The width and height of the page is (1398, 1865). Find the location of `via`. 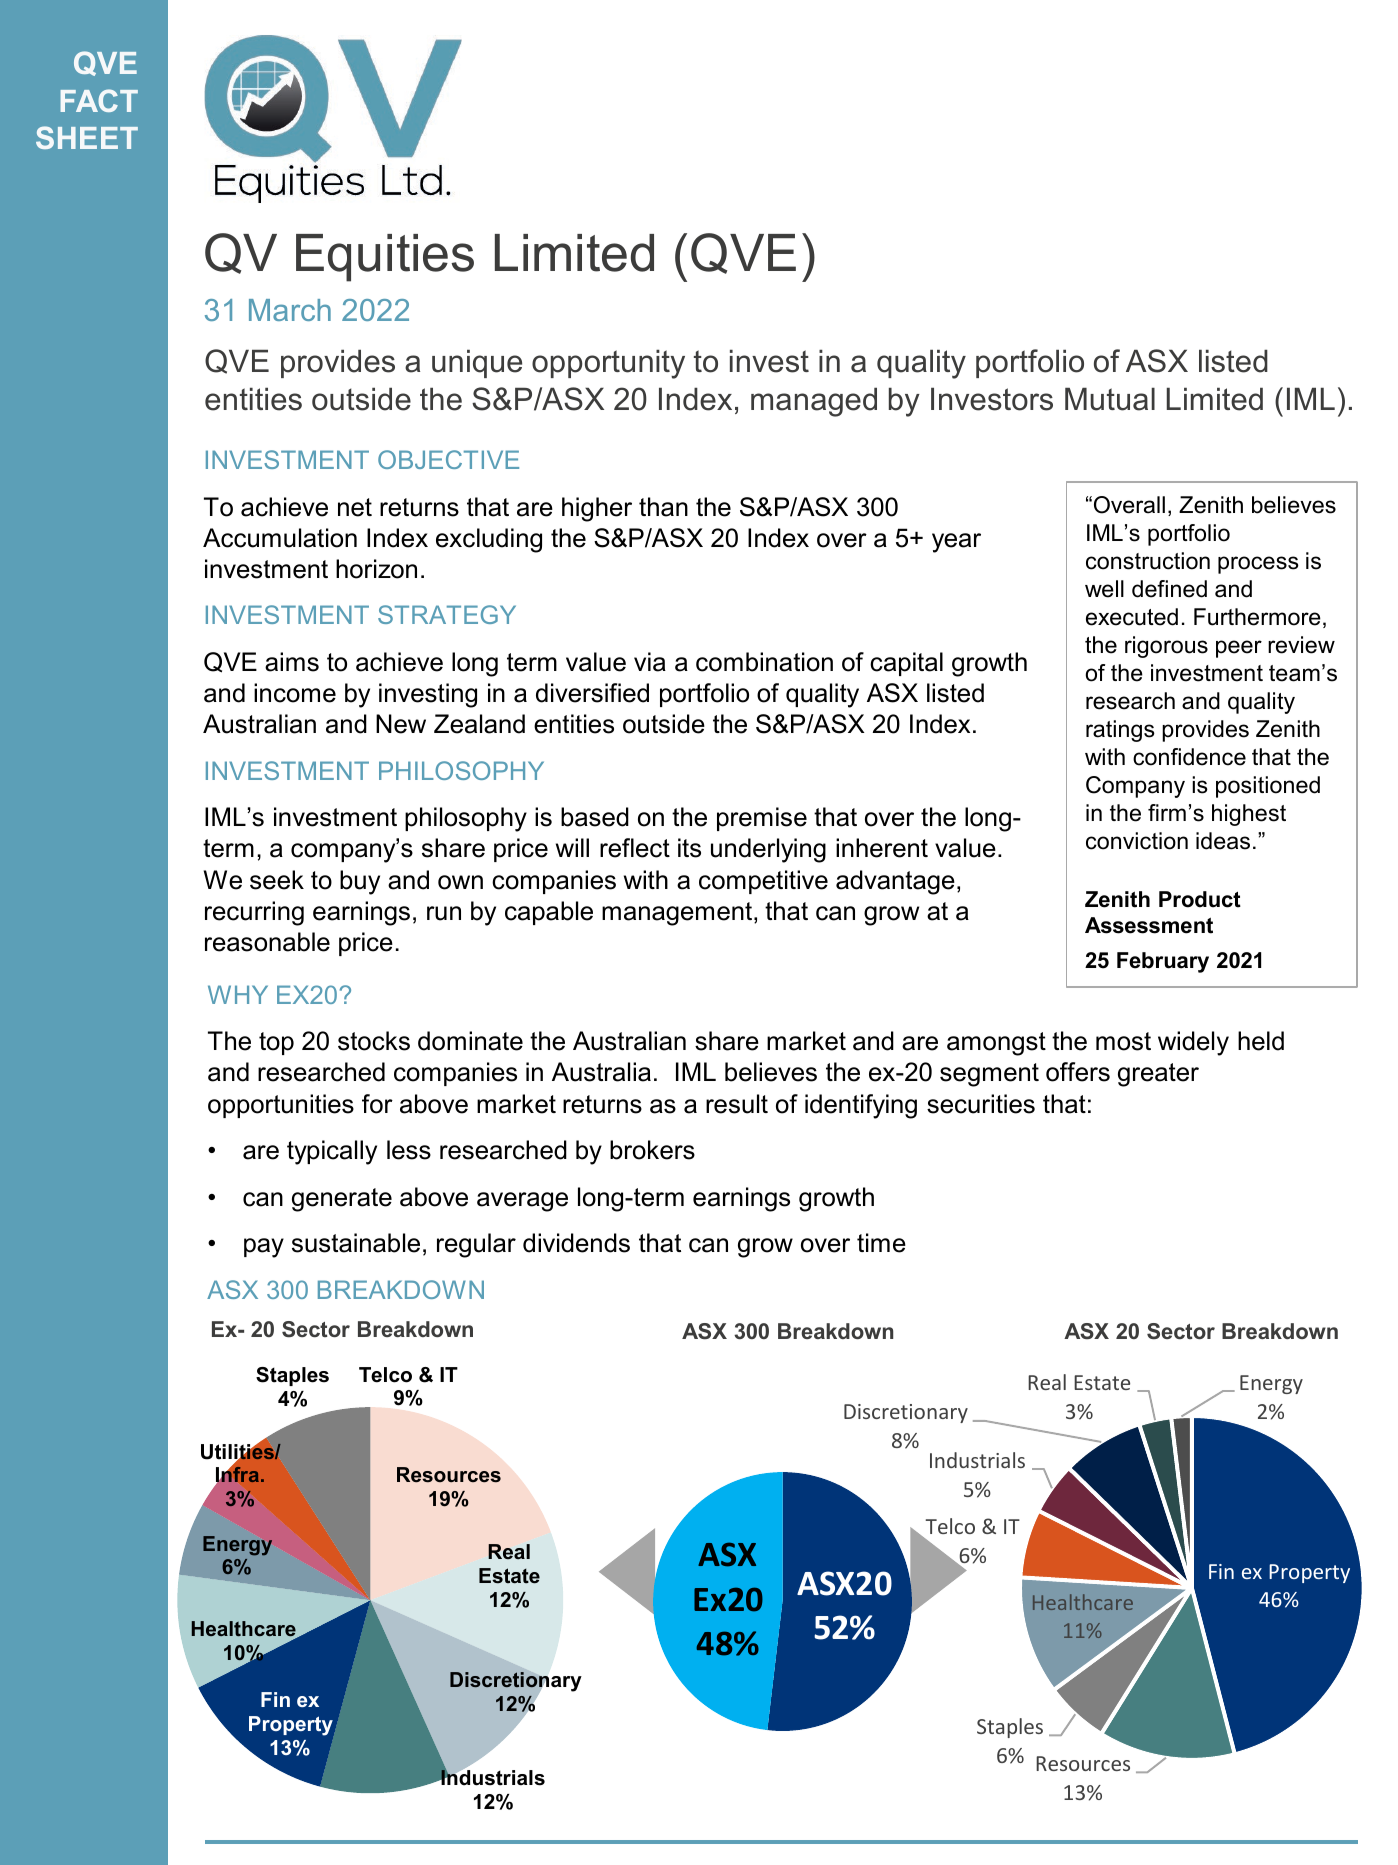

via is located at coordinates (650, 662).
